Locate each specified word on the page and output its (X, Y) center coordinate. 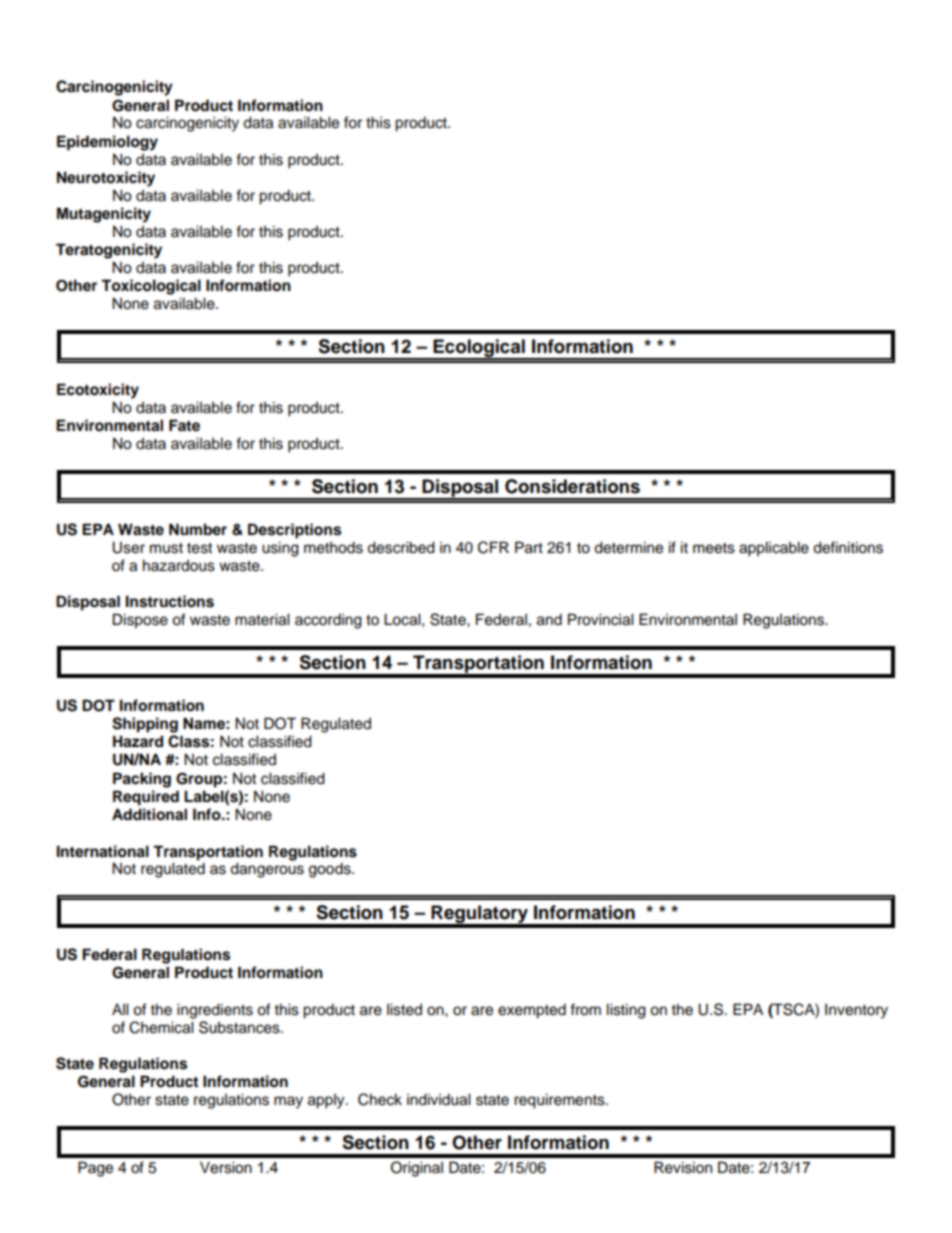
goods (331, 870)
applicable (774, 549)
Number (198, 529)
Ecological (479, 349)
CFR (493, 547)
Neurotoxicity (106, 179)
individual (439, 1099)
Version (226, 1167)
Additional (149, 814)
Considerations (572, 486)
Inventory (856, 1011)
